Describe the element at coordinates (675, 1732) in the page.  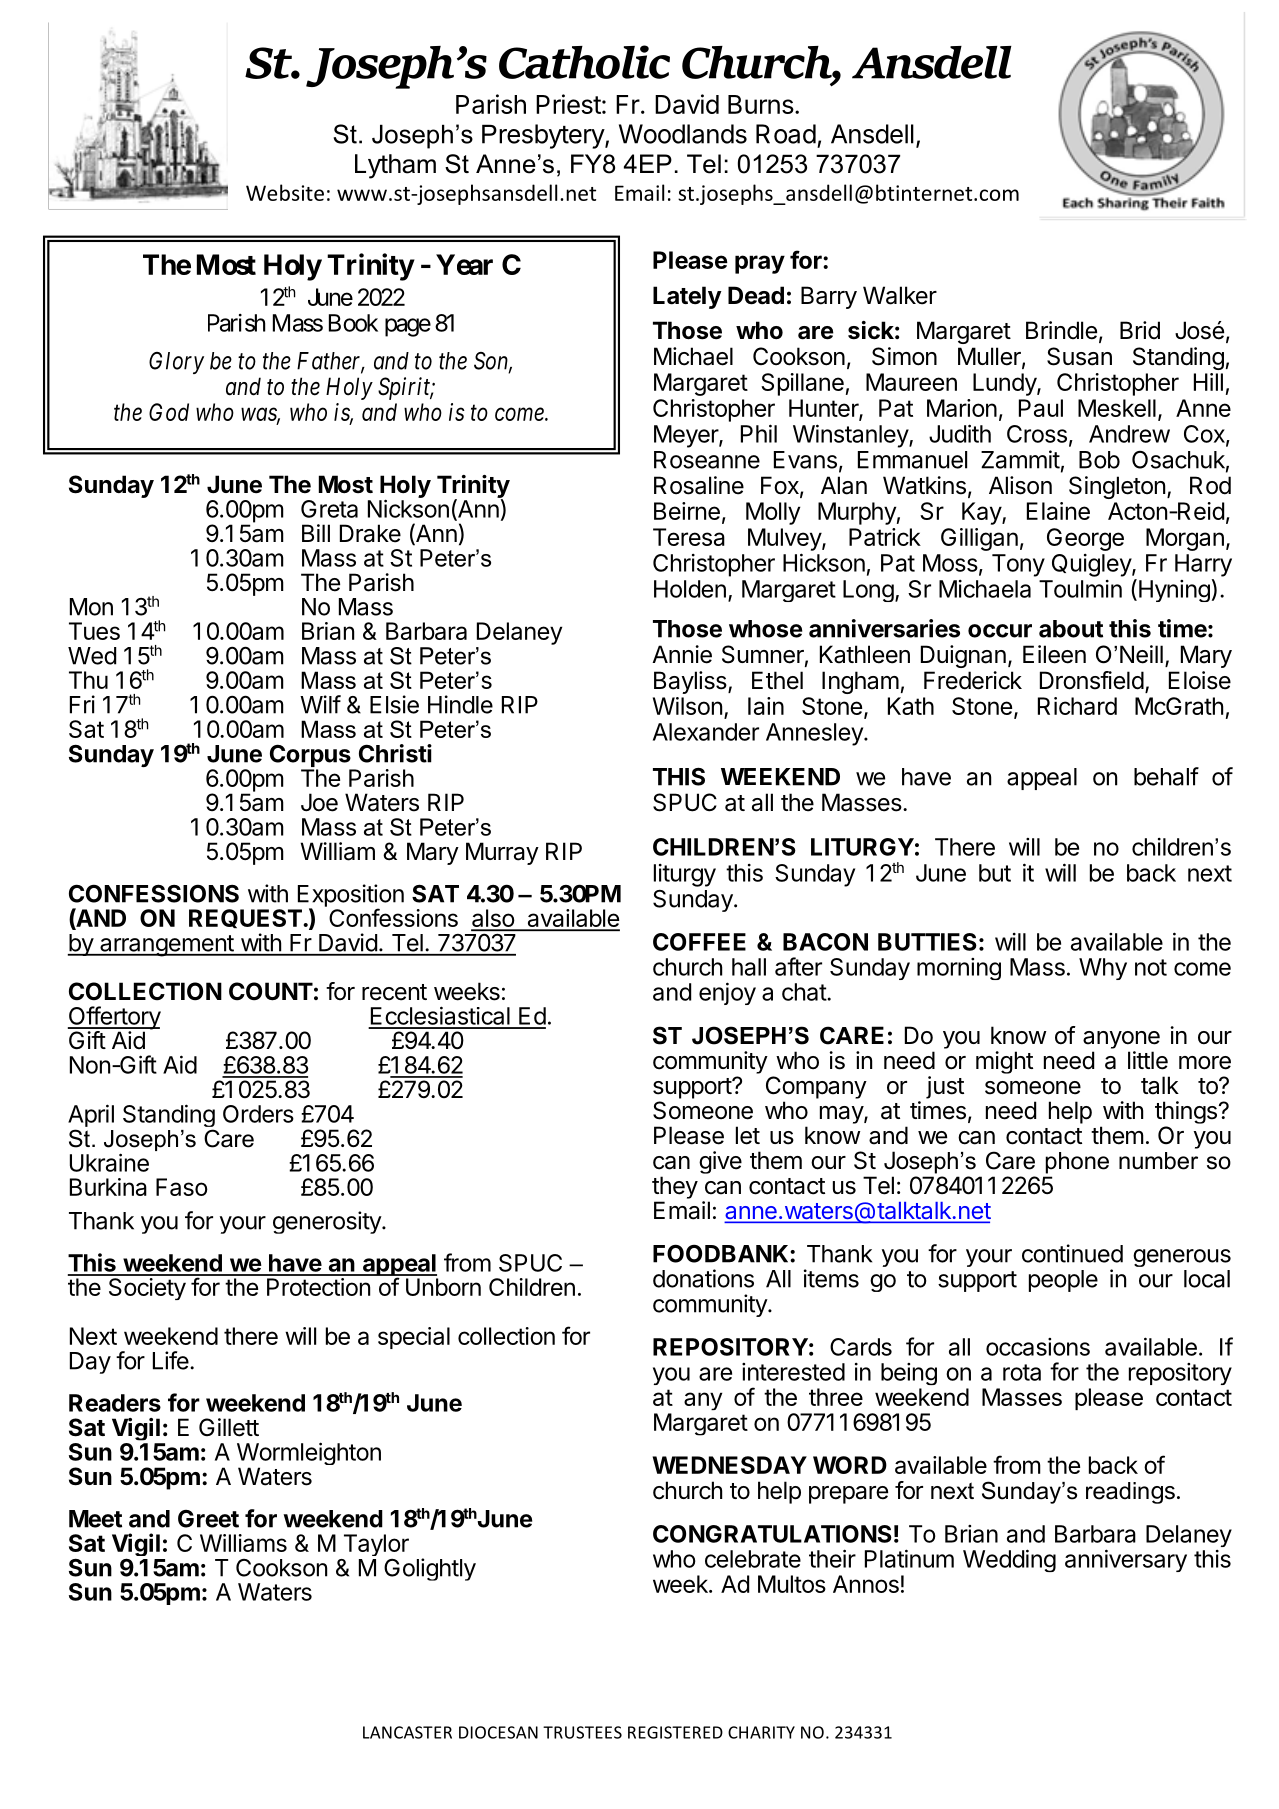
I see `REGISTERED` at that location.
